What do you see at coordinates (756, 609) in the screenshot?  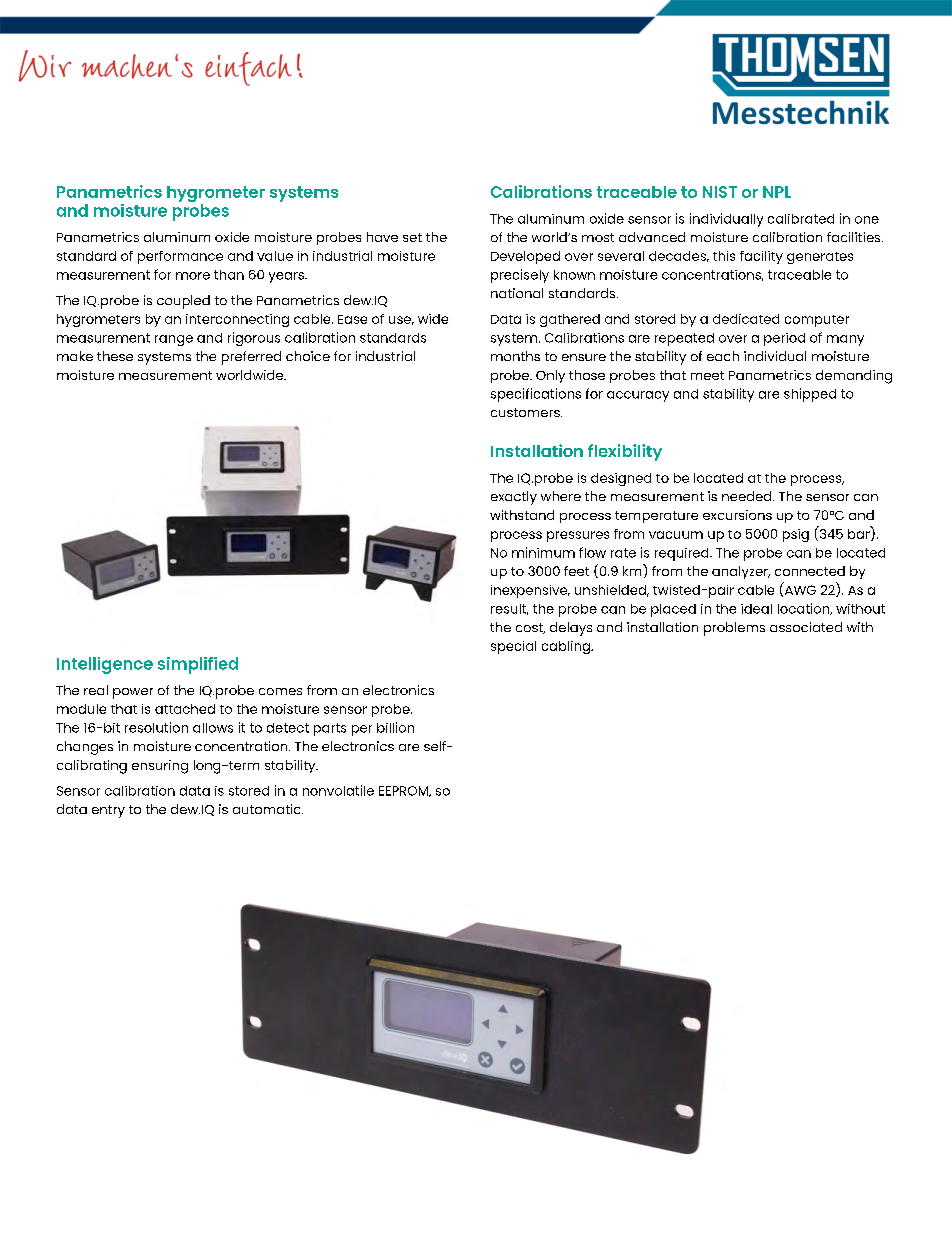 I see `ideal` at bounding box center [756, 609].
